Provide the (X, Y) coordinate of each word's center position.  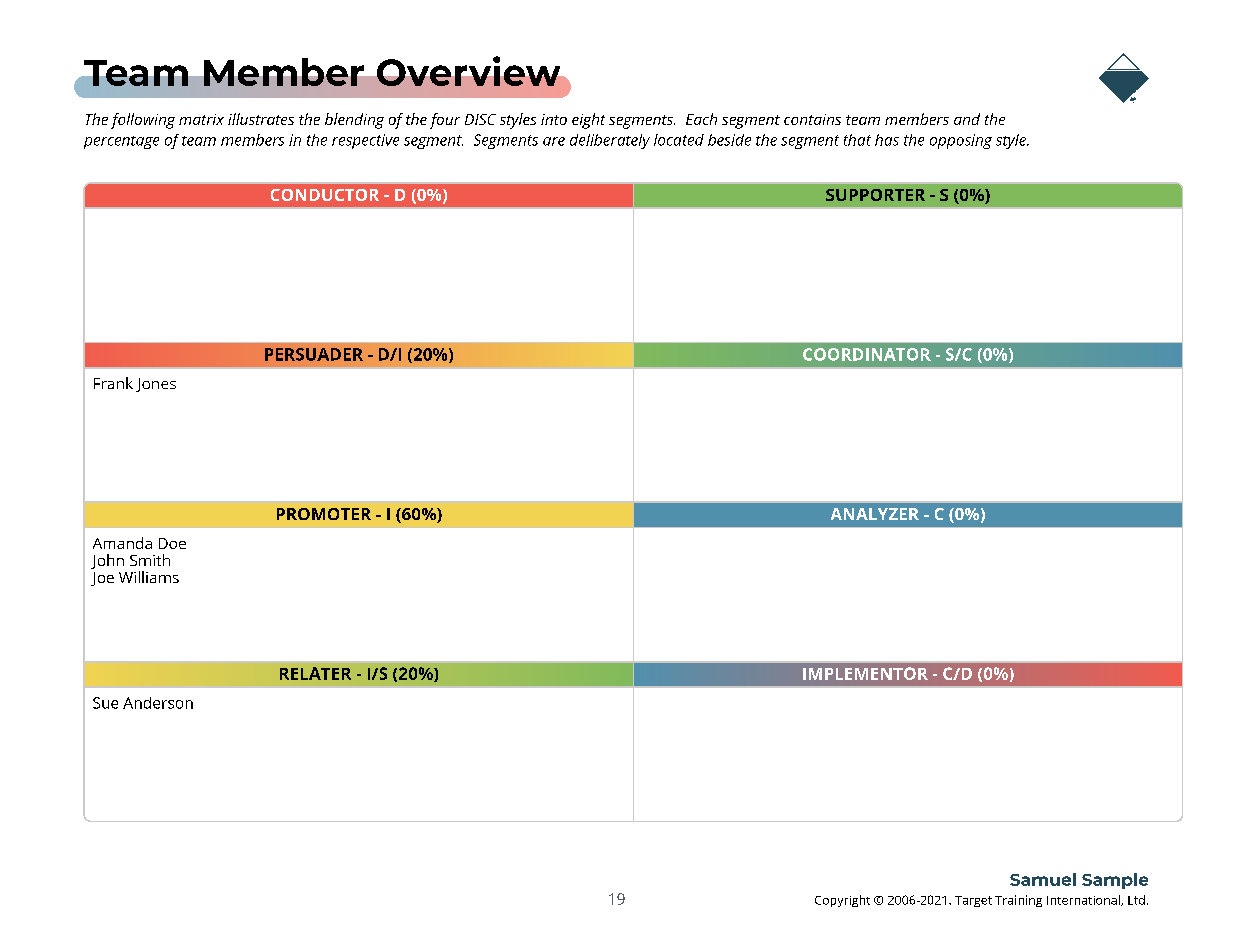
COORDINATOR (867, 354)
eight (588, 121)
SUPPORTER (875, 195)
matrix (201, 119)
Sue (105, 703)
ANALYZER (875, 514)
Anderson (158, 703)
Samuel (1043, 879)
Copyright (842, 901)
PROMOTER (324, 514)
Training (1018, 901)
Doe (172, 543)
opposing (961, 141)
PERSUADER (314, 354)
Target (973, 901)
